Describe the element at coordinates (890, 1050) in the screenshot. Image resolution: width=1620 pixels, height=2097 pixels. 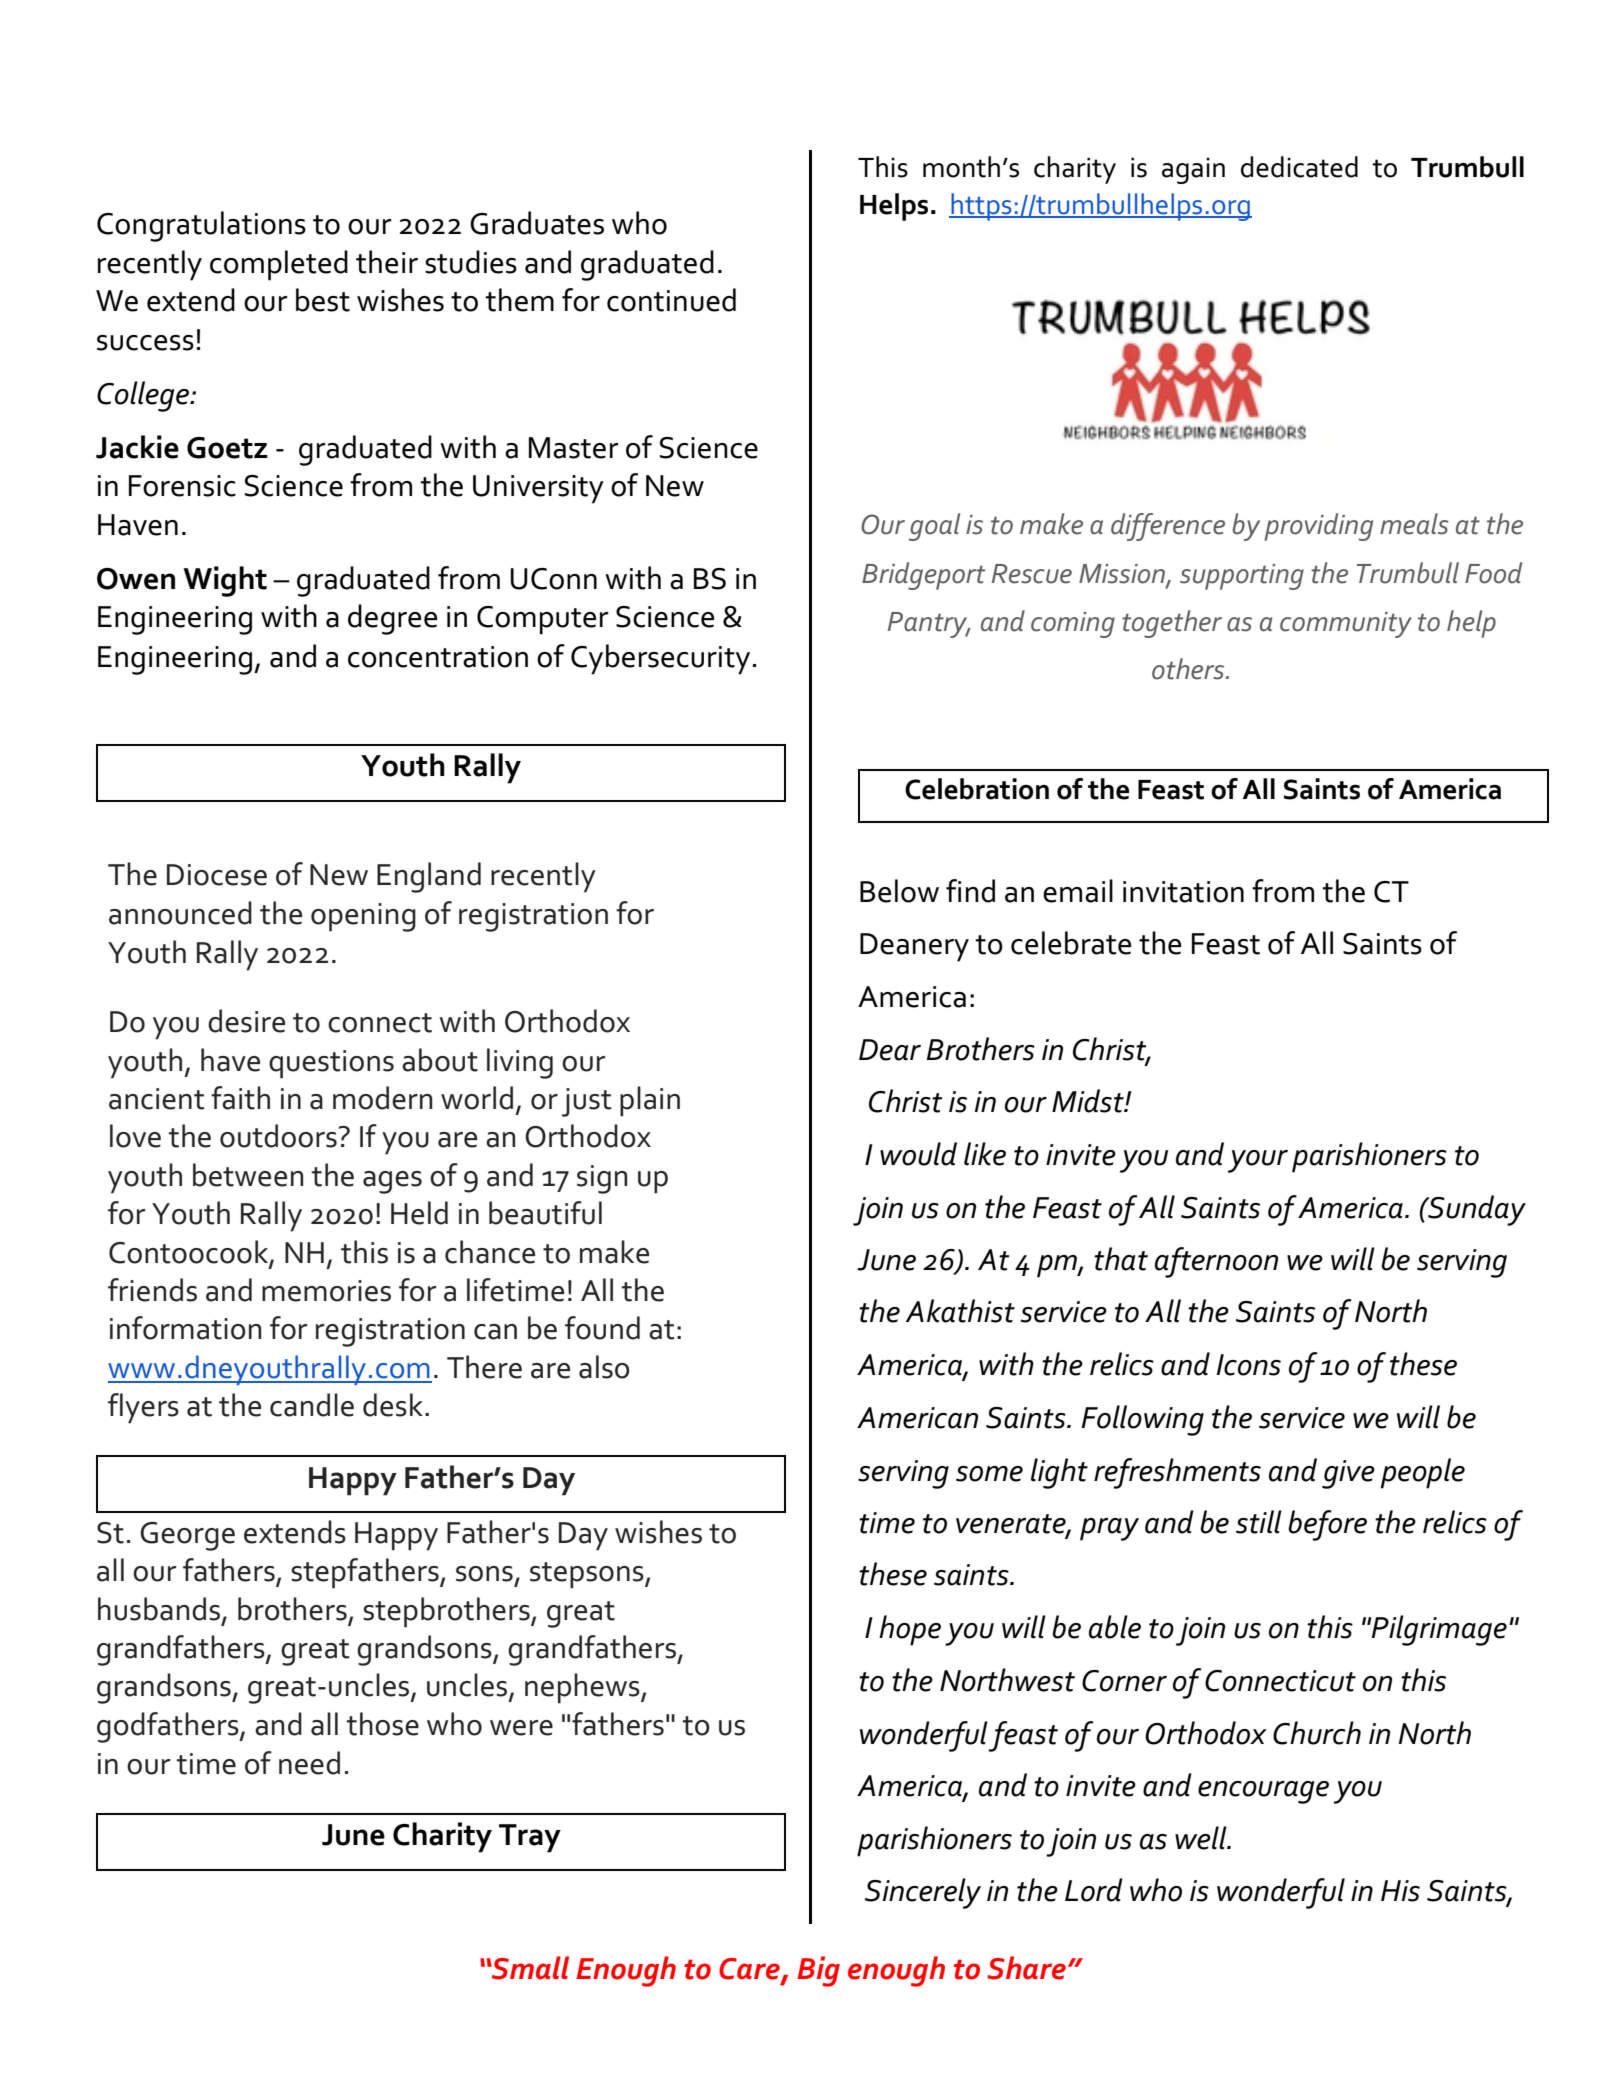
I see `Dear` at that location.
